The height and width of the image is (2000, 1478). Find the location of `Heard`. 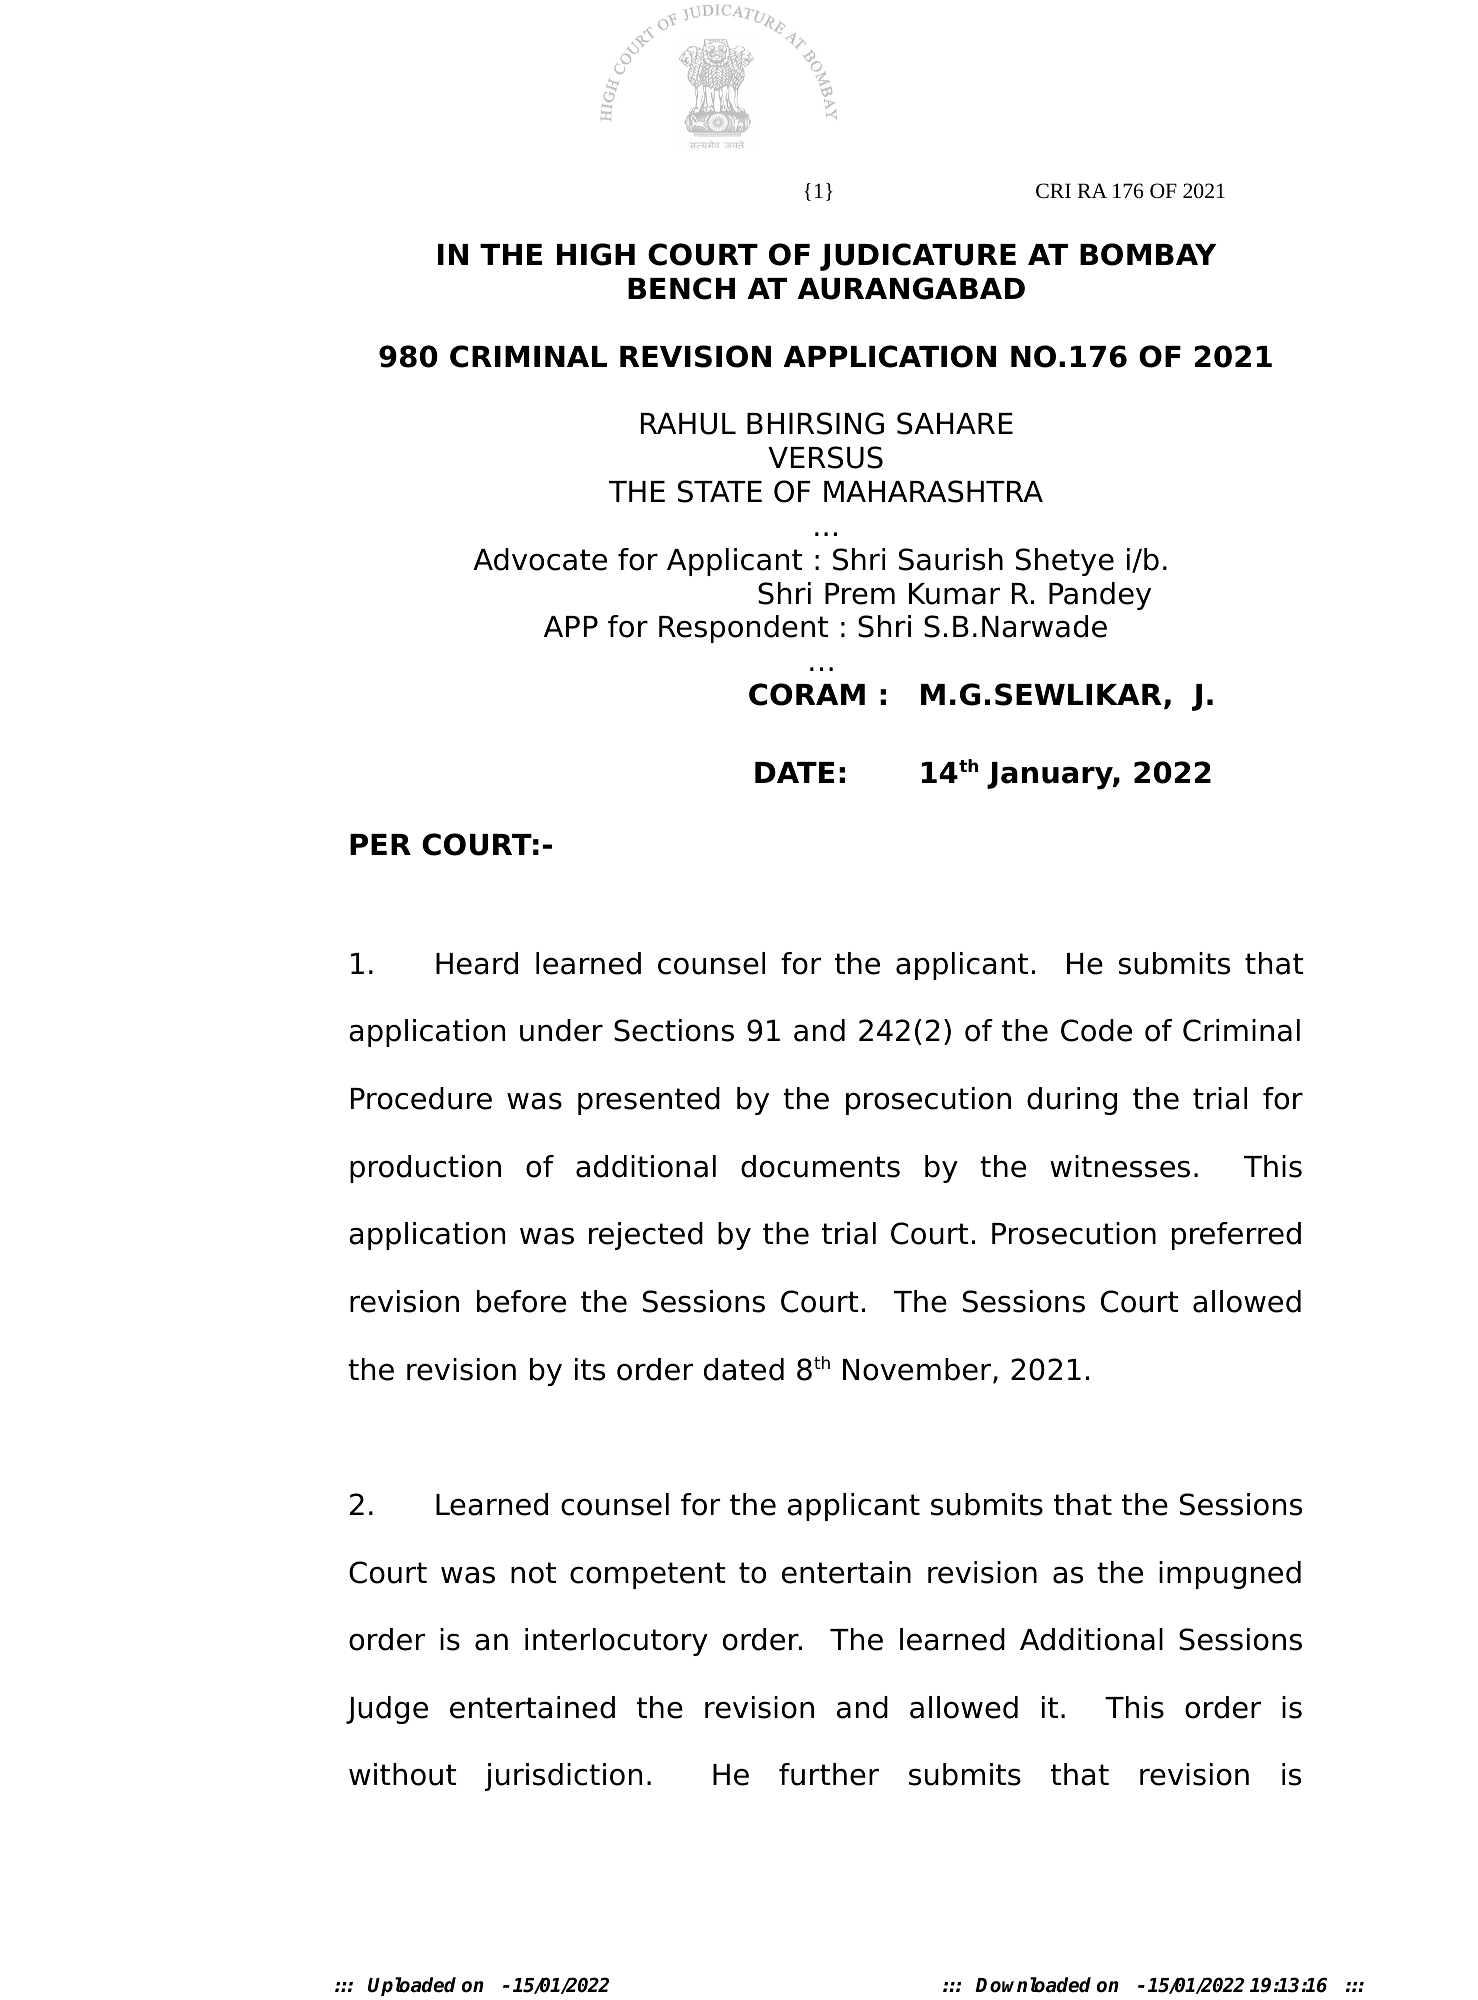

Heard is located at coordinates (477, 963).
